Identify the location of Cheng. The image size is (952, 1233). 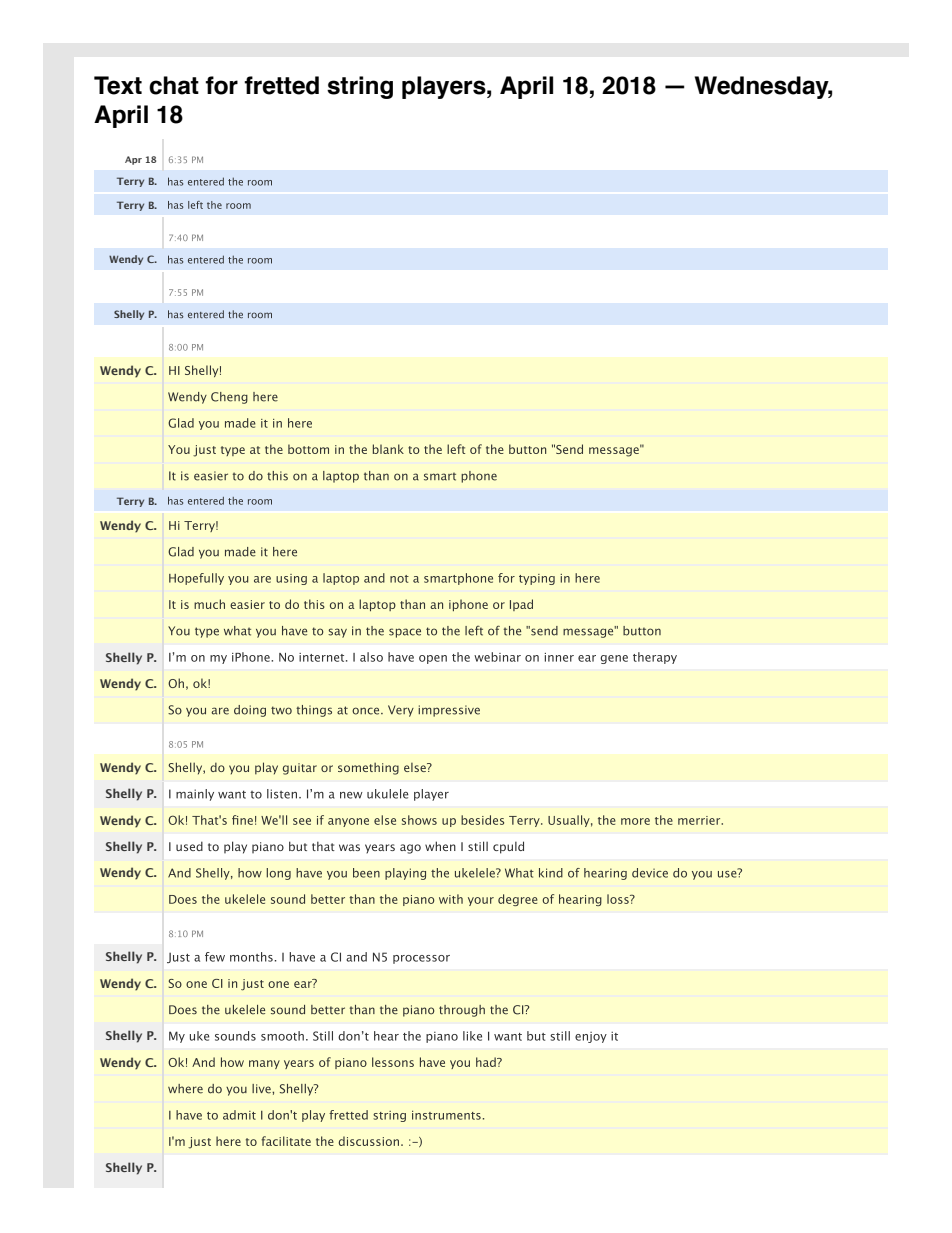
(229, 398).
